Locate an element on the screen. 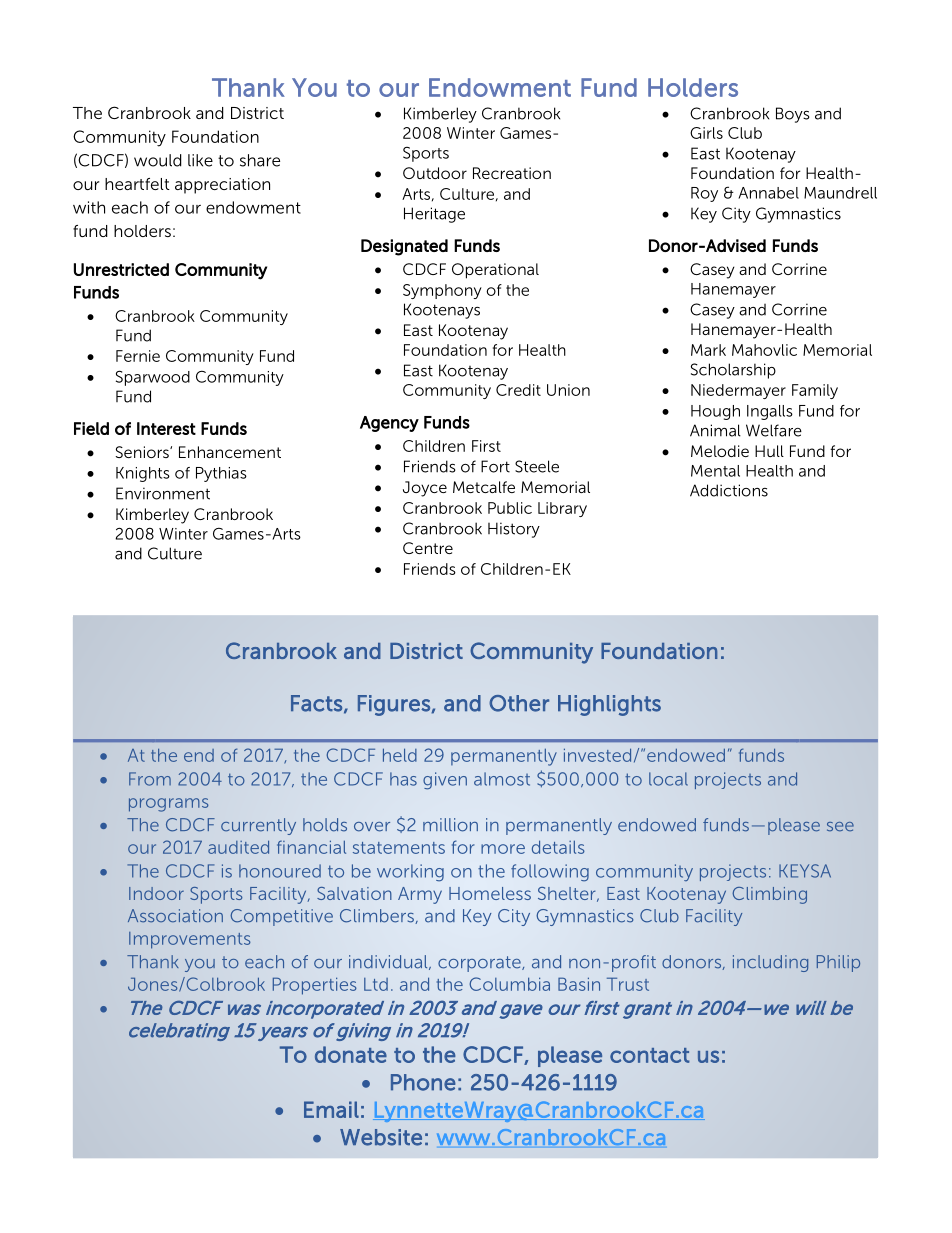  Mark is located at coordinates (708, 350).
